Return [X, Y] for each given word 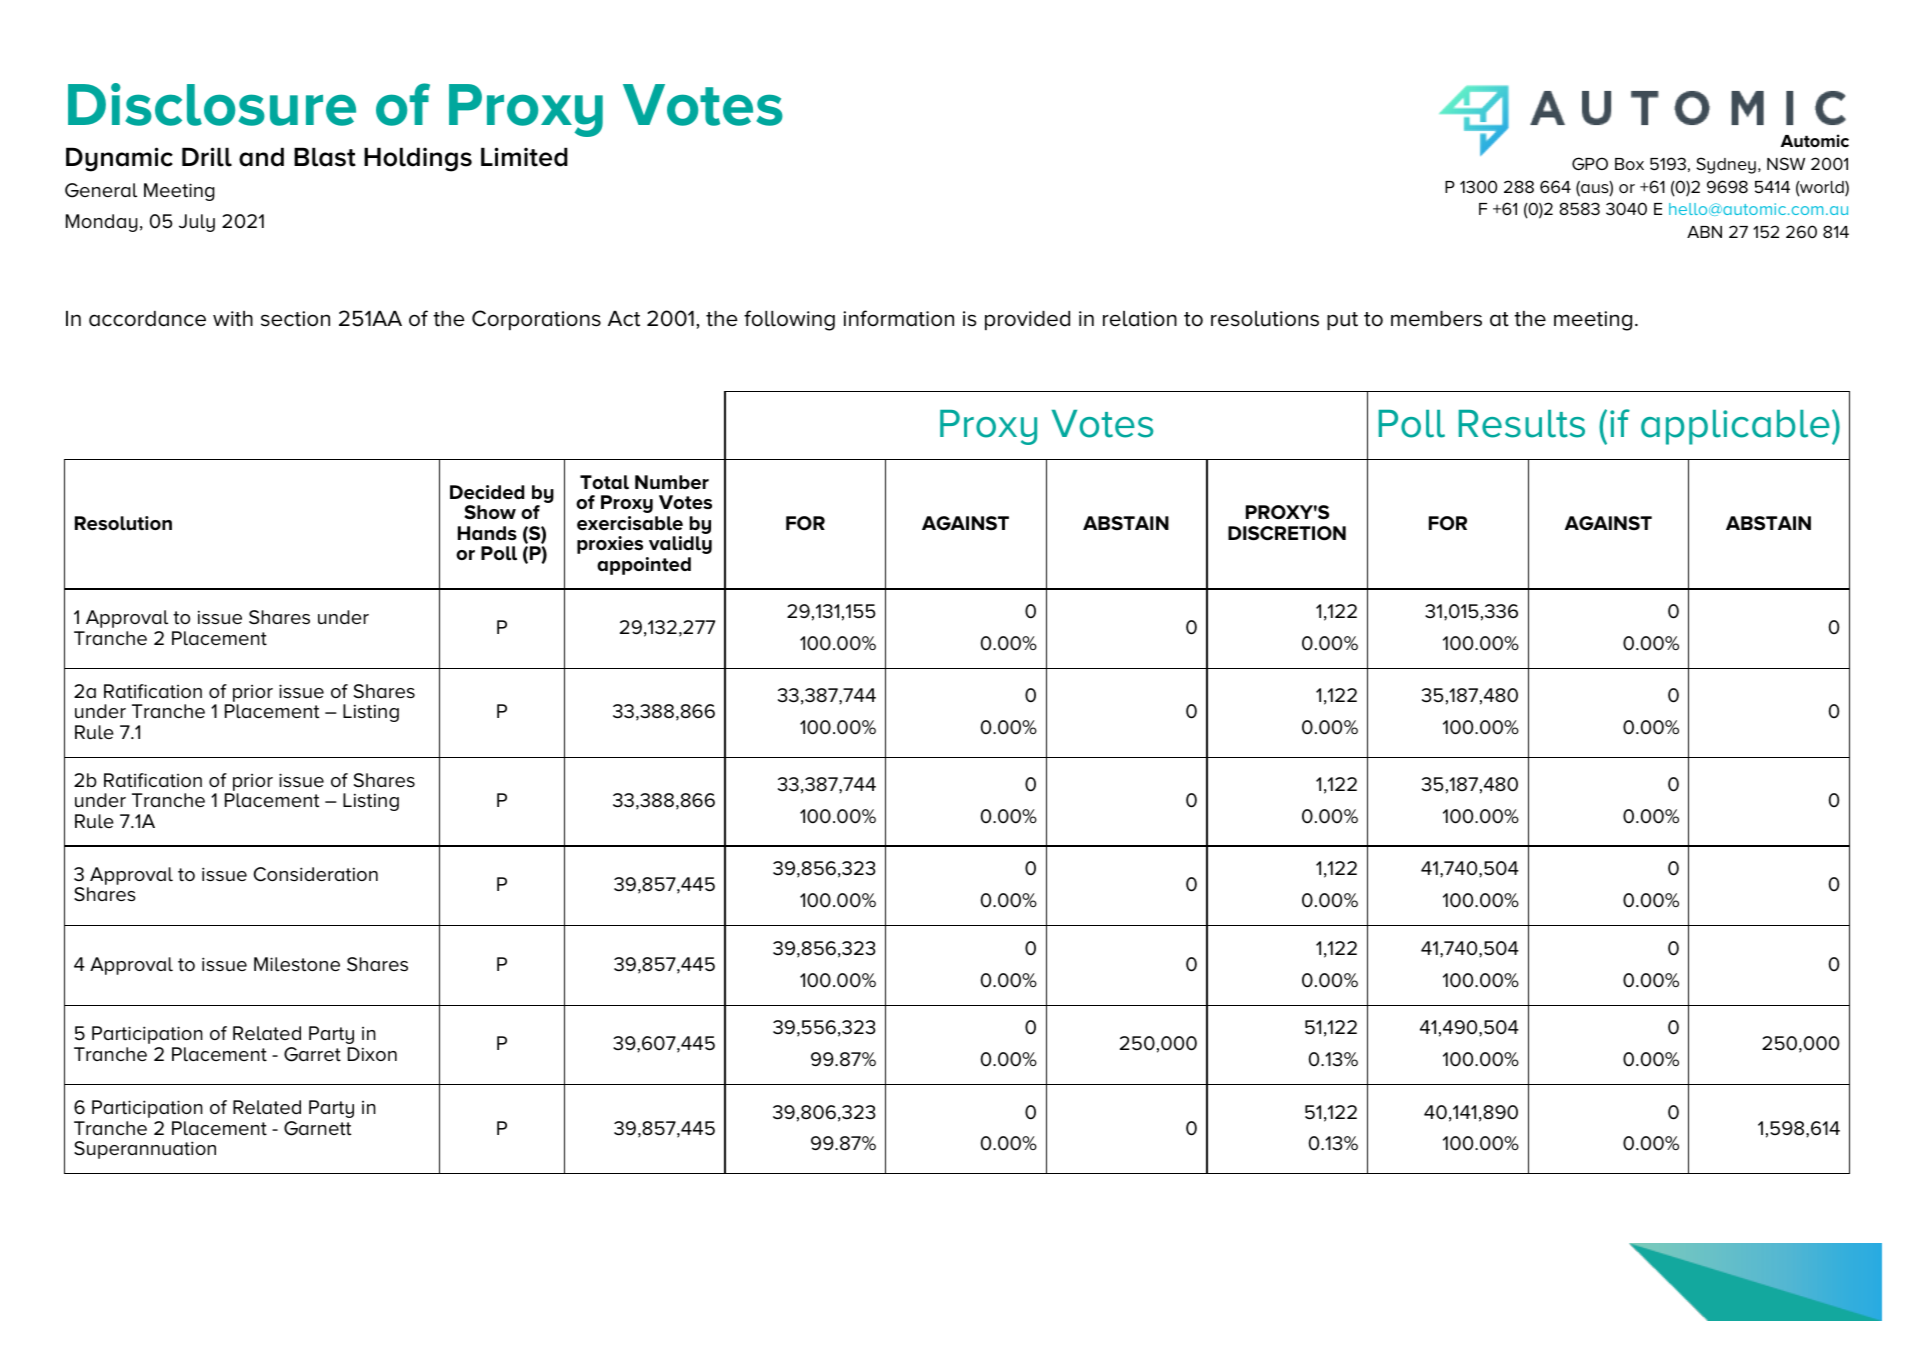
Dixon [372, 1054]
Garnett [317, 1128]
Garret [312, 1054]
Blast [325, 157]
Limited [524, 157]
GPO [1590, 163]
